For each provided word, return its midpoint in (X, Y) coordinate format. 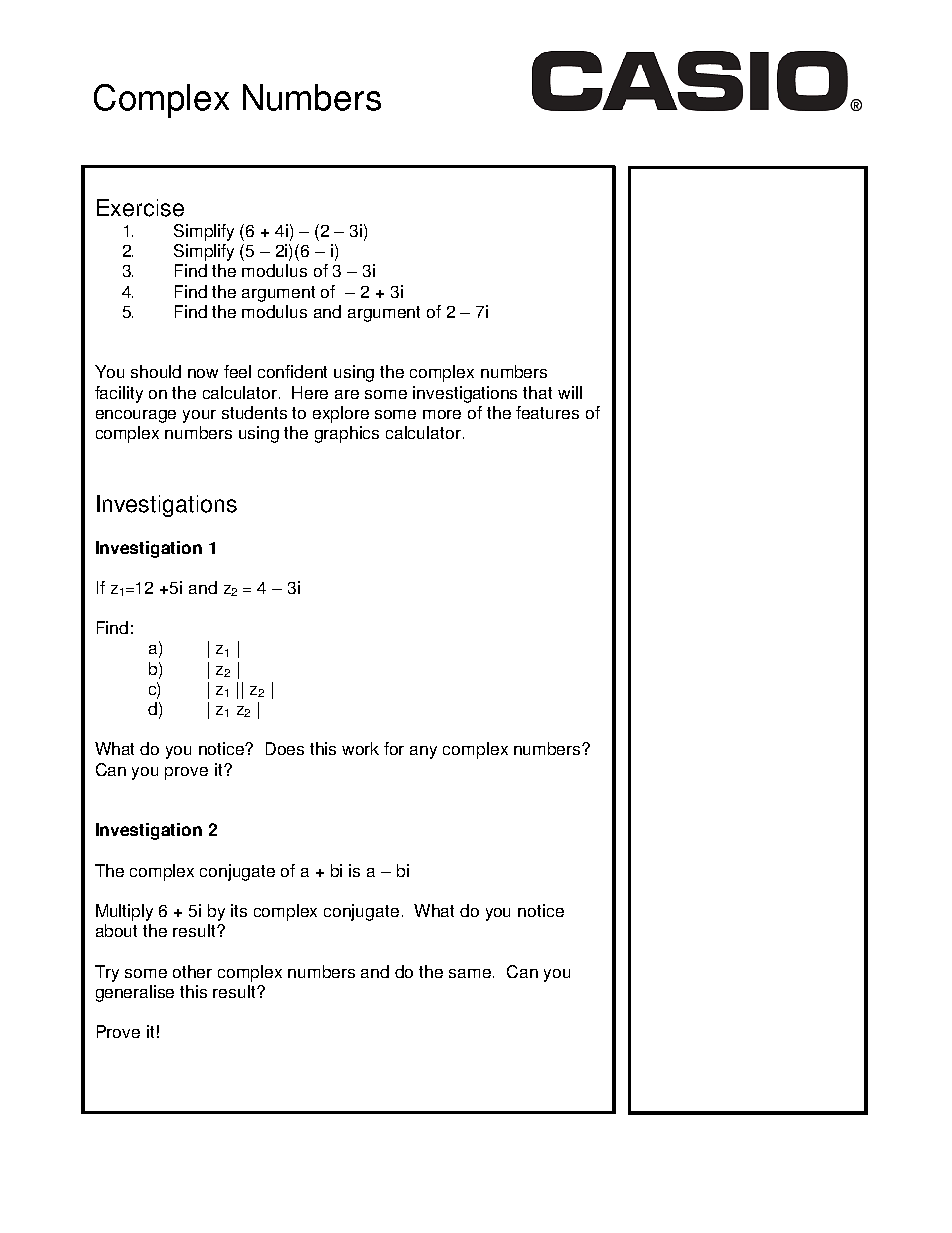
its (239, 910)
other (192, 971)
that (537, 392)
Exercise (140, 208)
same (471, 973)
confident (292, 371)
